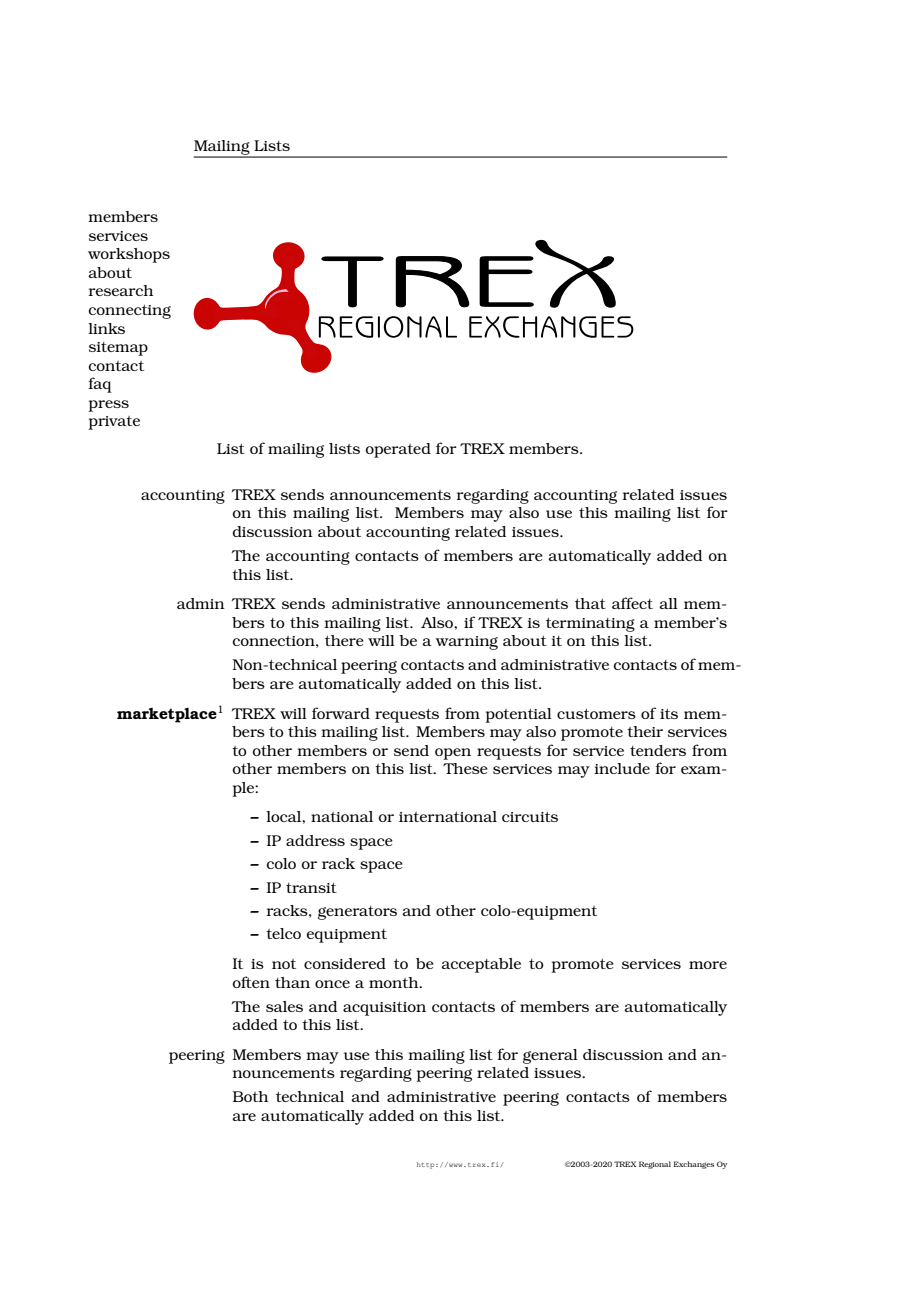 The height and width of the screenshot is (1308, 924). Describe the element at coordinates (121, 290) in the screenshot. I see `research` at that location.
